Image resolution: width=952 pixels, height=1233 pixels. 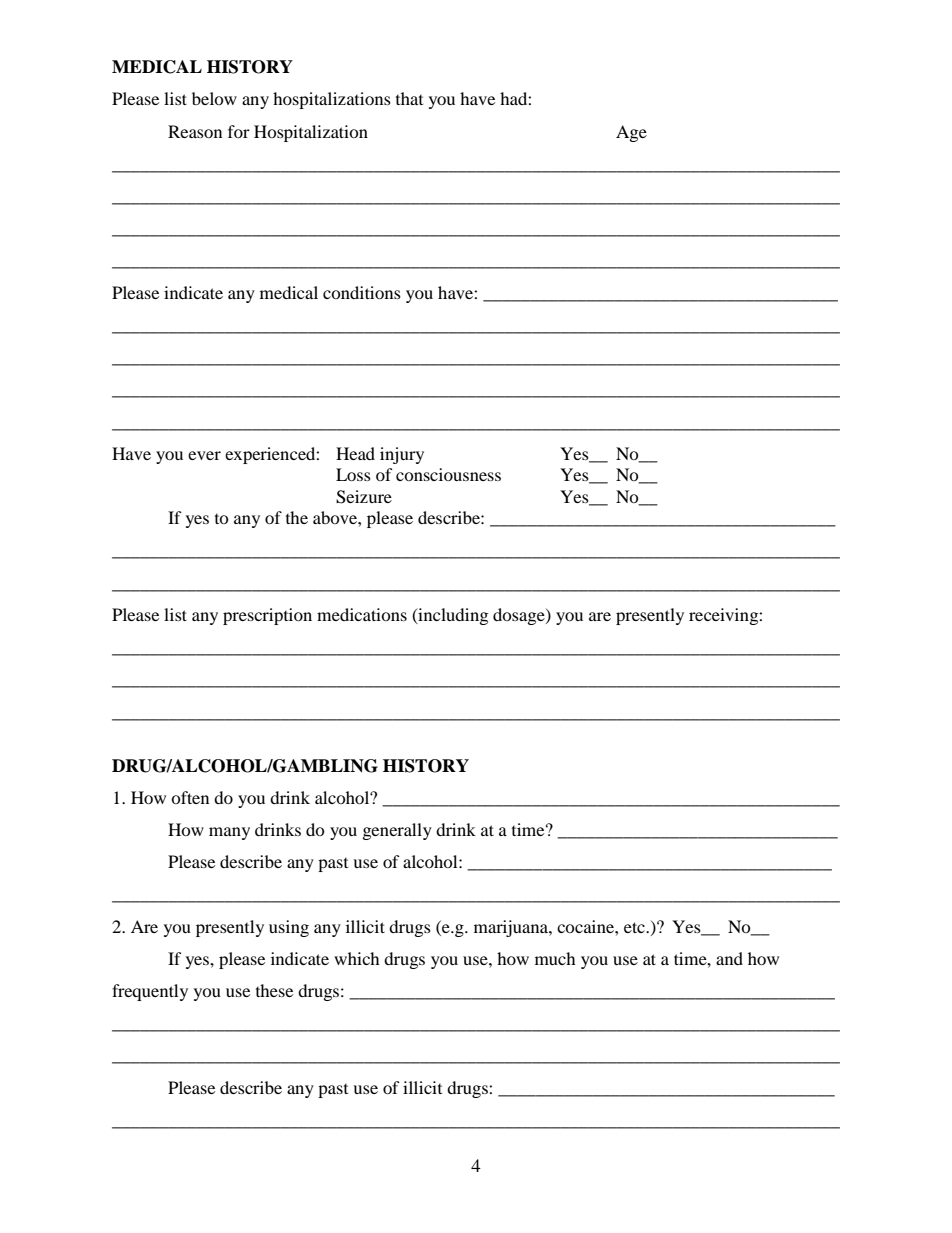 I want to click on conditions, so click(x=362, y=292).
